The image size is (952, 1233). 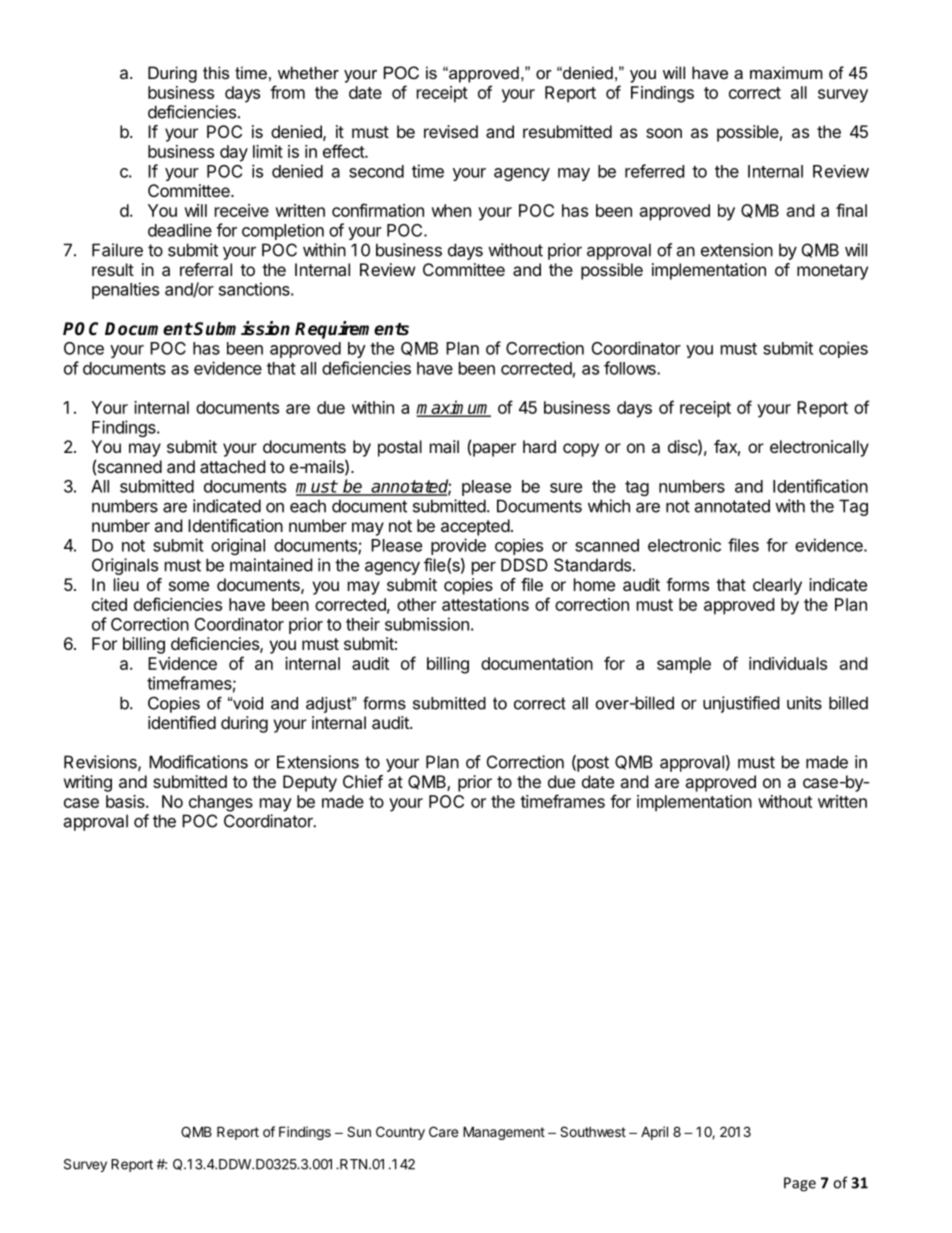 What do you see at coordinates (777, 586) in the image?
I see `clearly` at bounding box center [777, 586].
